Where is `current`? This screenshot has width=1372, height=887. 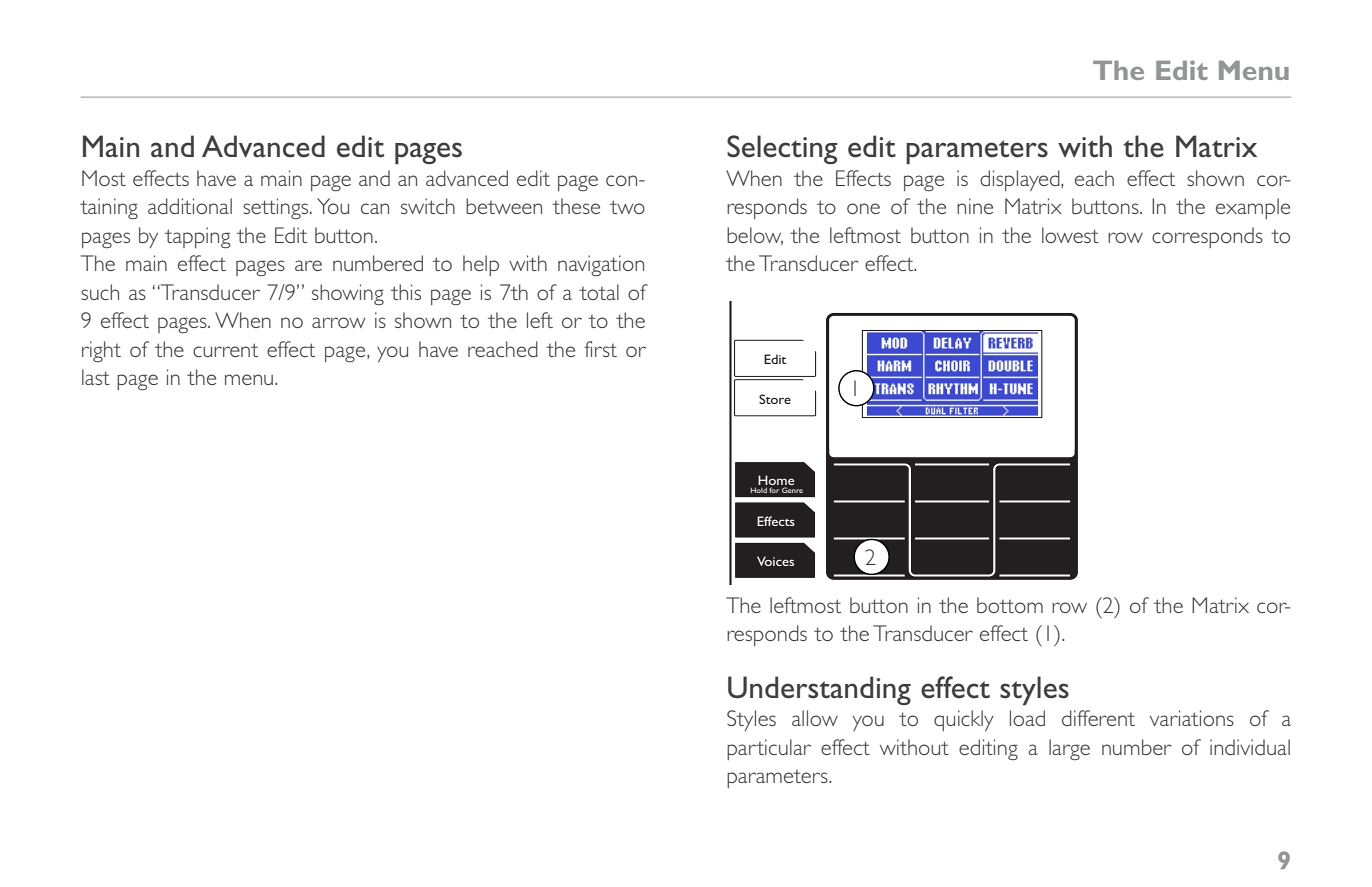
current is located at coordinates (225, 350).
